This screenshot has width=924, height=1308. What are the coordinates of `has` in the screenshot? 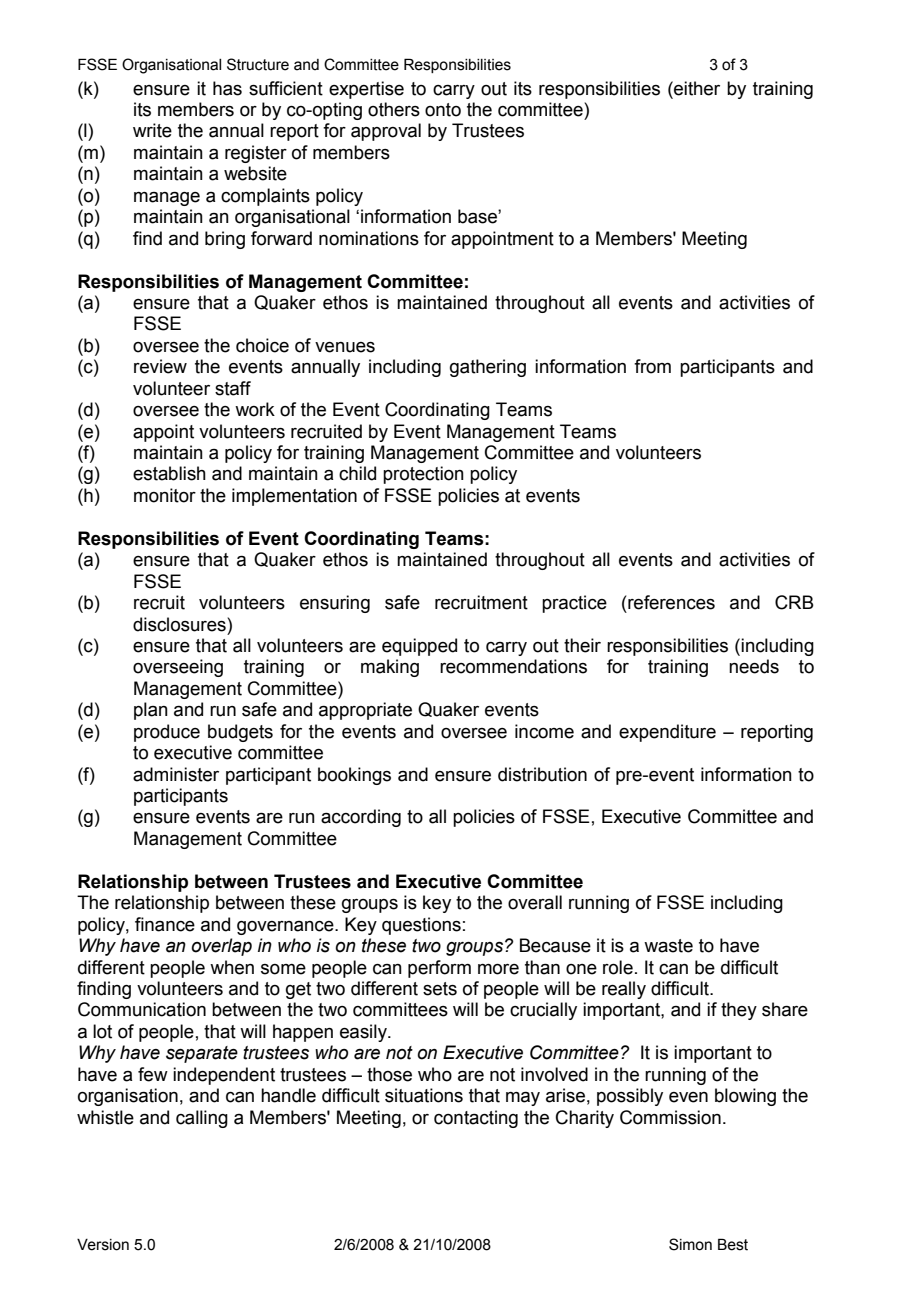 It's located at (227, 88).
